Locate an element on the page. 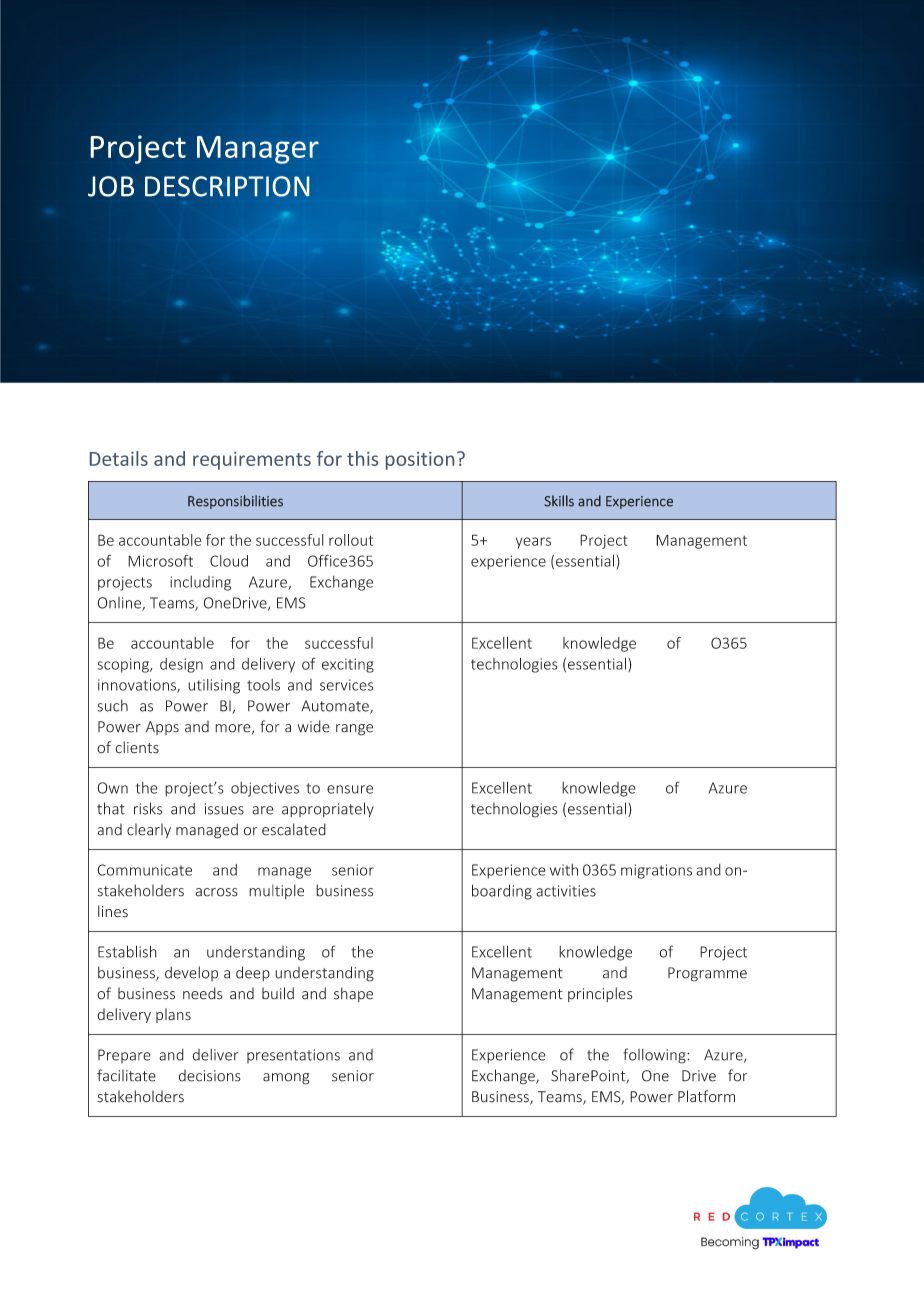 The image size is (924, 1309). migrations is located at coordinates (656, 871).
